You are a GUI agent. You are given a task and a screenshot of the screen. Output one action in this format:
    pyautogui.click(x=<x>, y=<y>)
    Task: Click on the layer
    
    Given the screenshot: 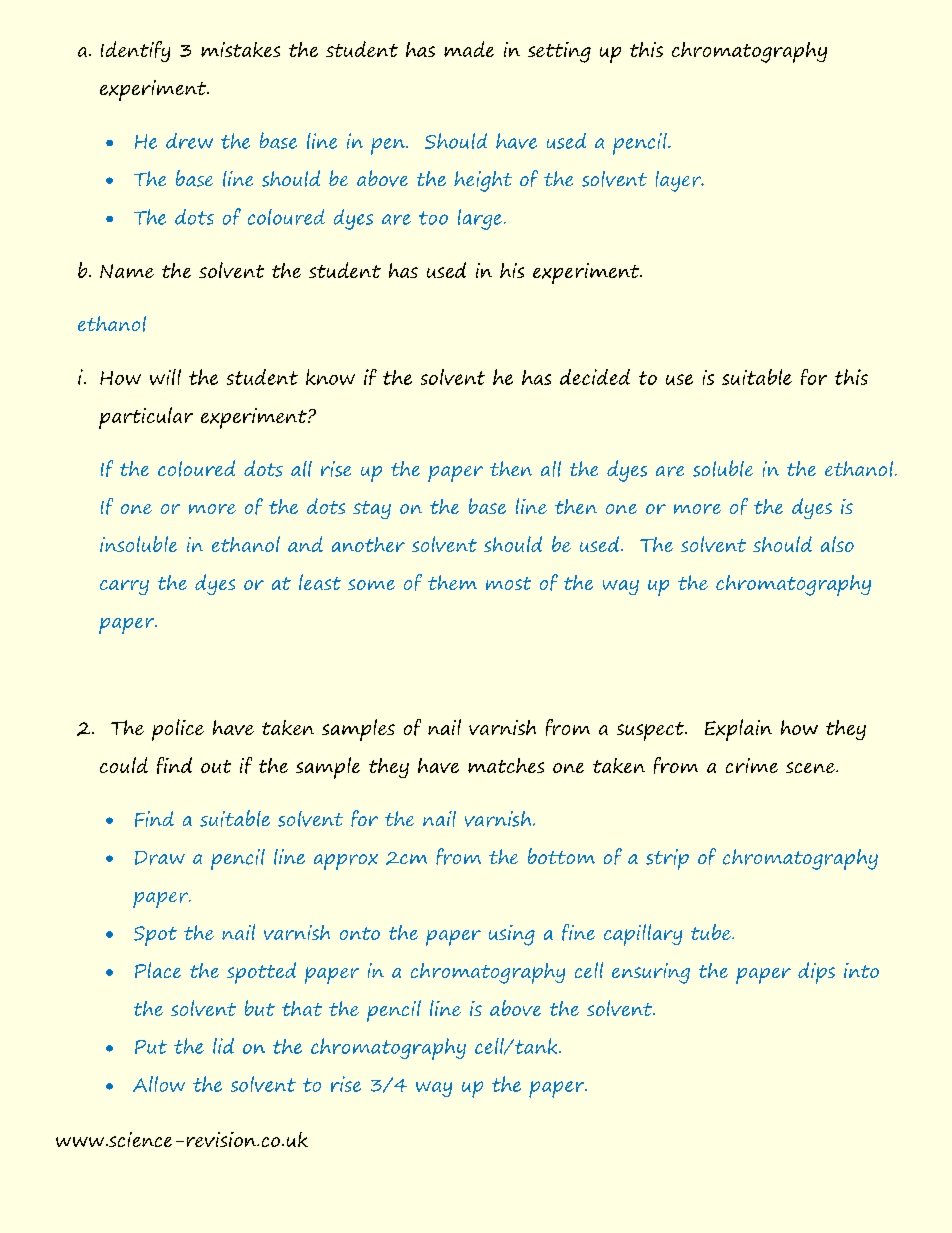 What is the action you would take?
    pyautogui.click(x=680, y=181)
